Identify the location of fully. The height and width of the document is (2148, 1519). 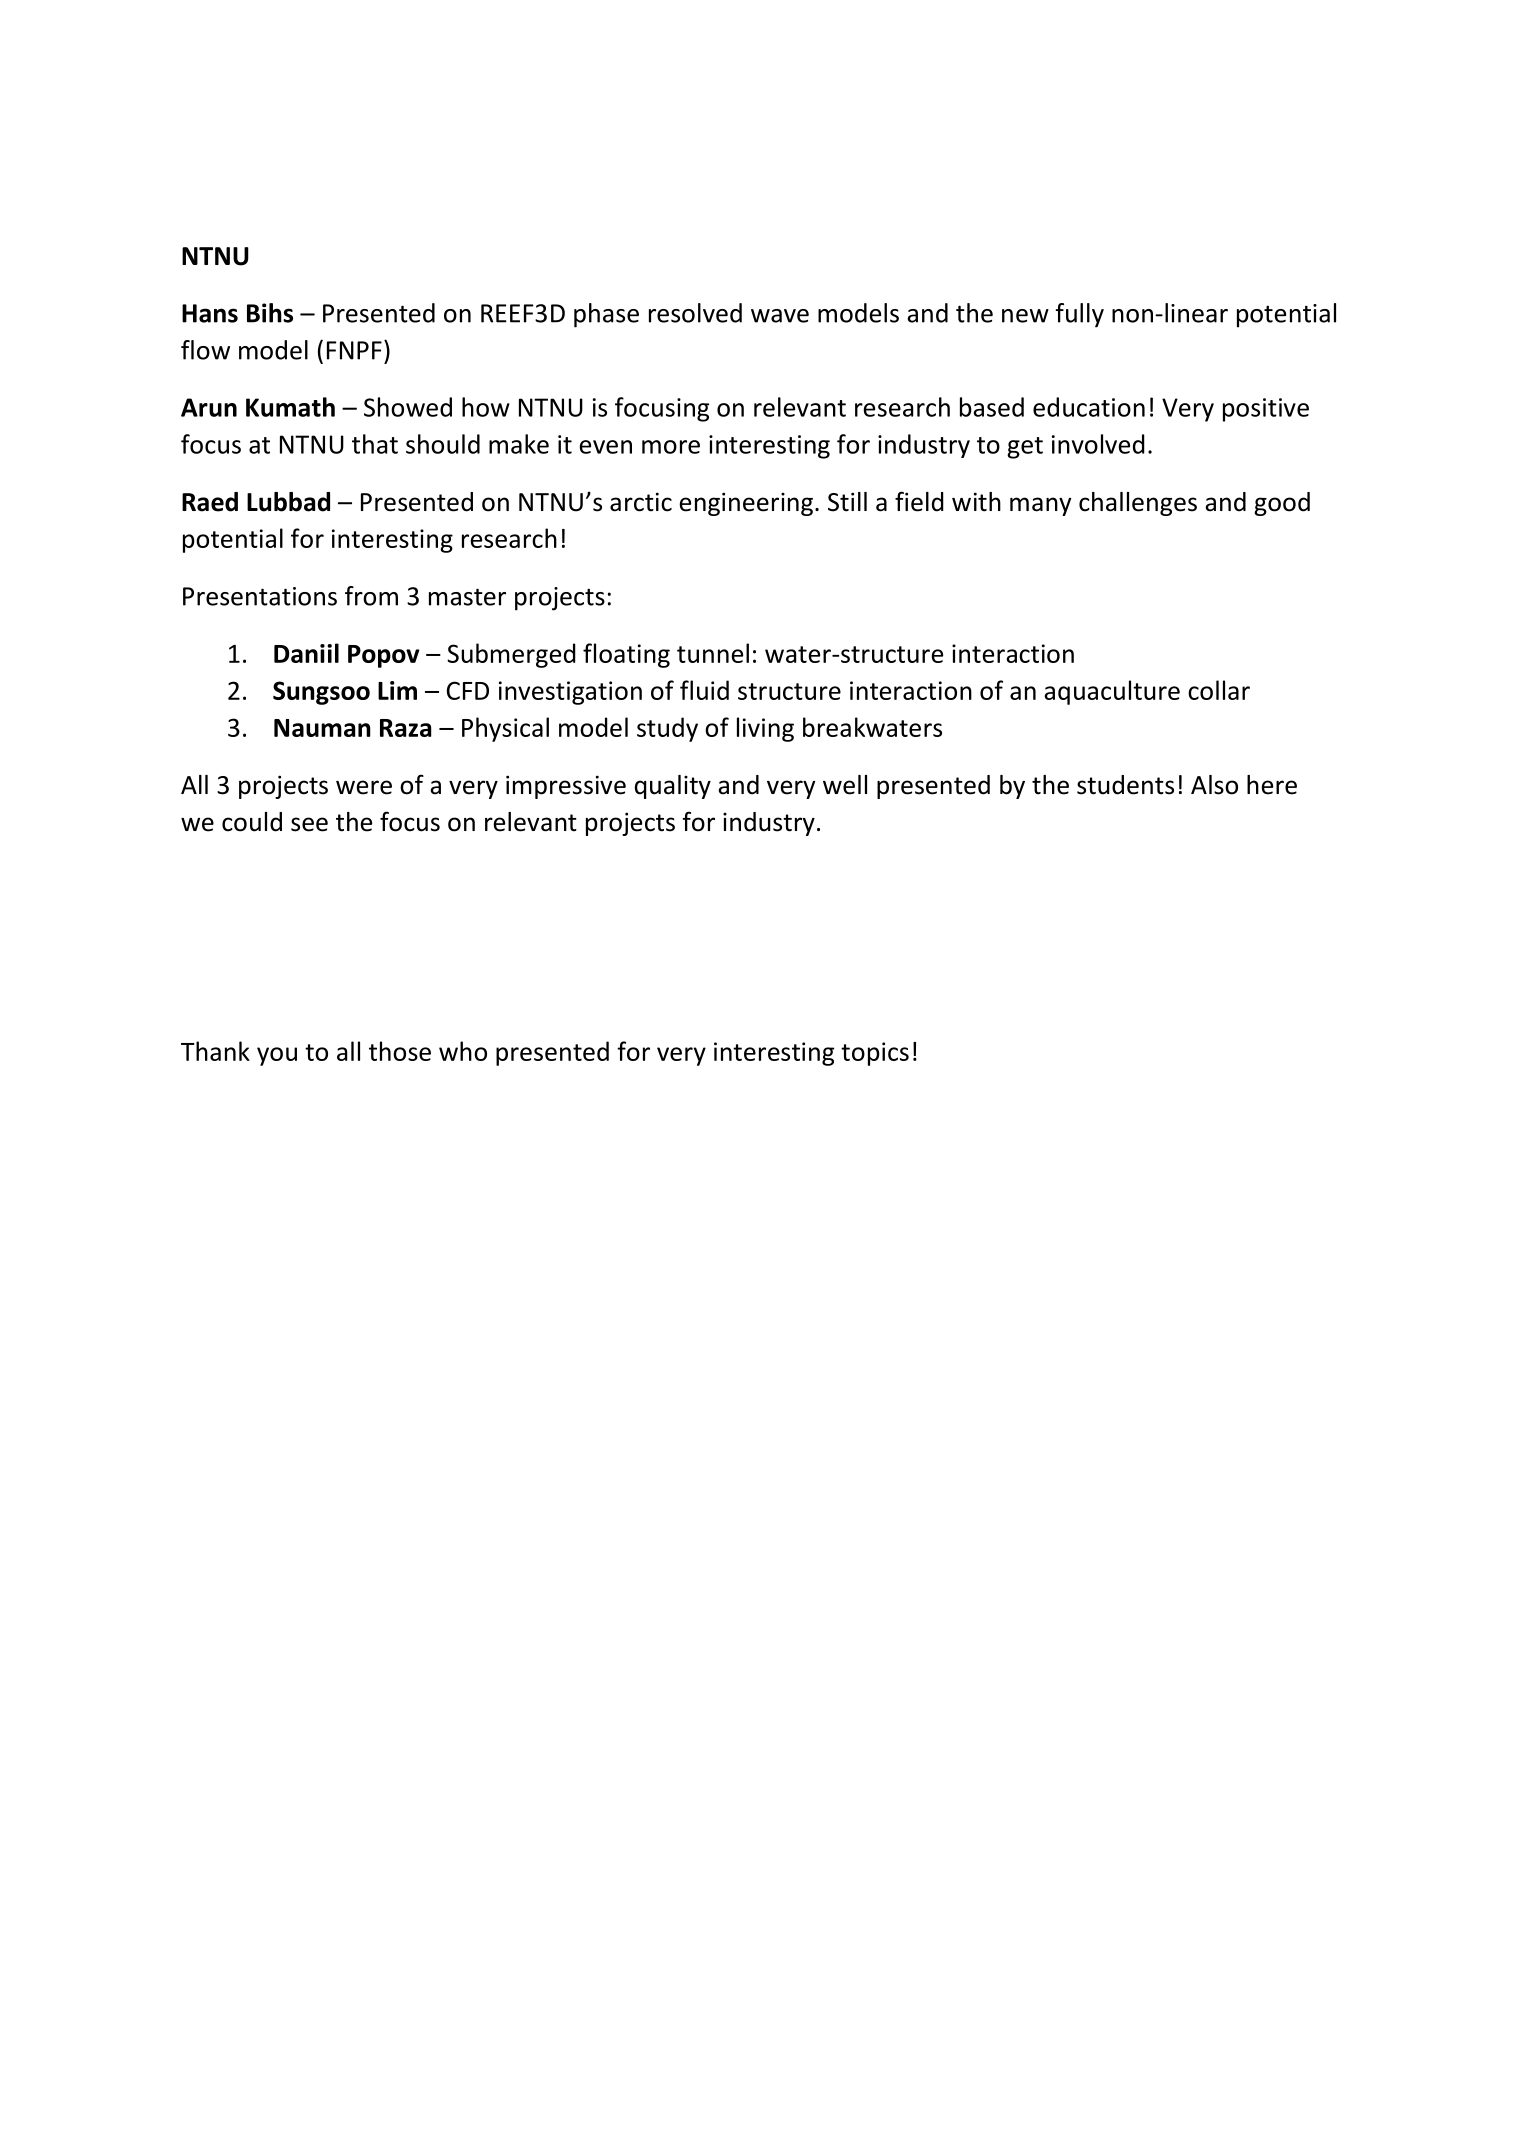
(1080, 315).
